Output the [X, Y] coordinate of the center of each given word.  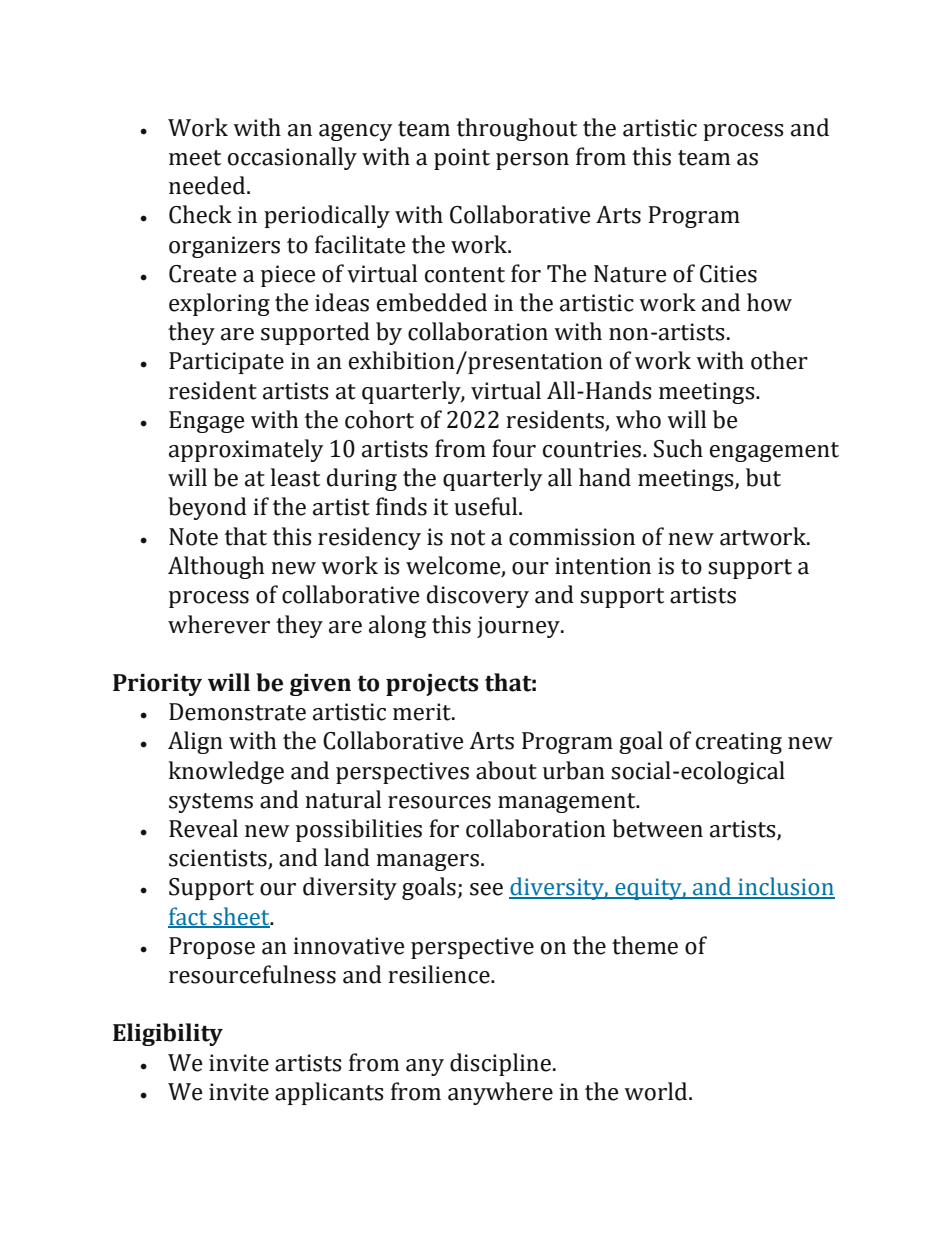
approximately [246, 450]
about [506, 770]
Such [678, 448]
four [514, 448]
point [462, 159]
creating [739, 743]
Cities [728, 274]
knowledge [226, 772]
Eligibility [168, 1034]
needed [208, 185]
